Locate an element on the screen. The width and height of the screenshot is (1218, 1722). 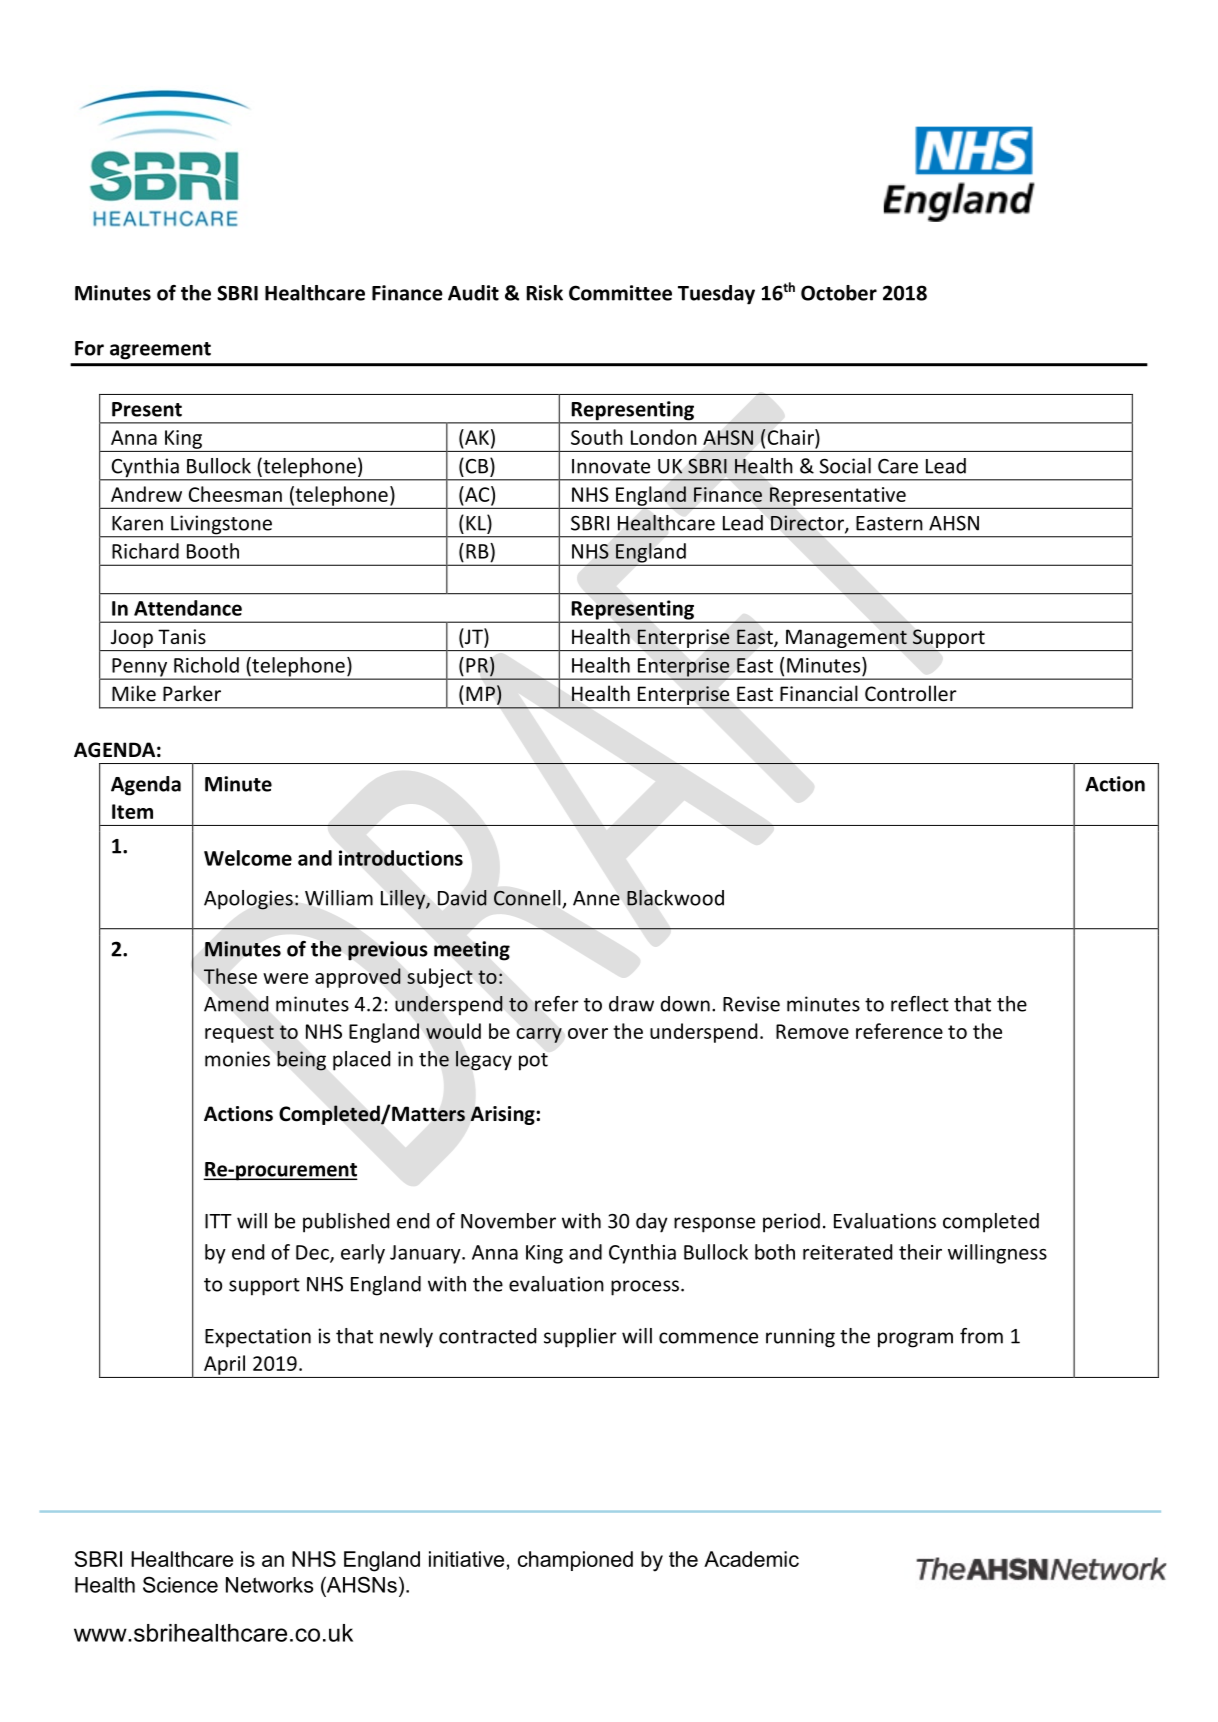
Connell is located at coordinates (527, 898).
